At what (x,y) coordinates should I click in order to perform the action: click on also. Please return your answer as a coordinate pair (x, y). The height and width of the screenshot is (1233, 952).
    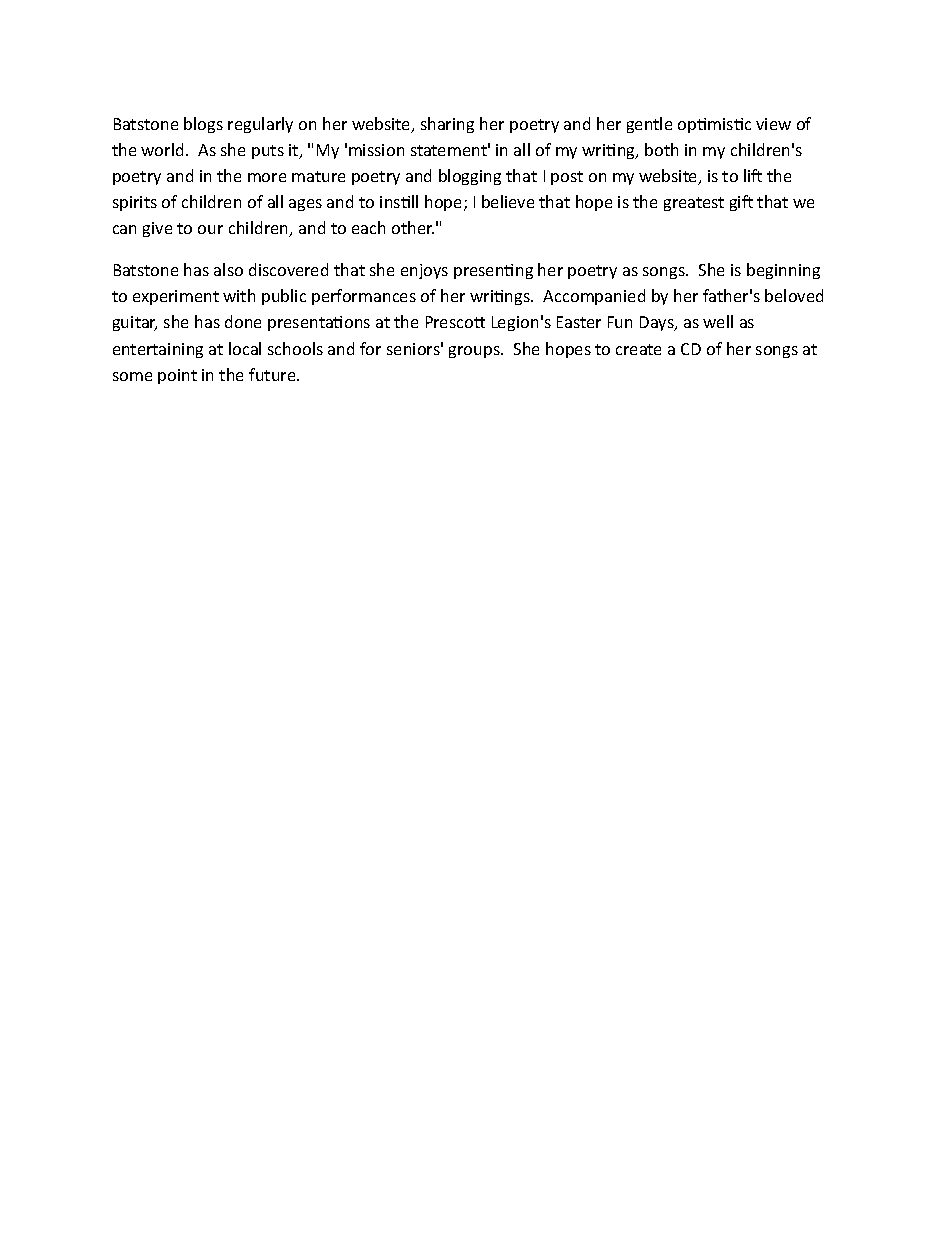
    Looking at the image, I should click on (228, 269).
